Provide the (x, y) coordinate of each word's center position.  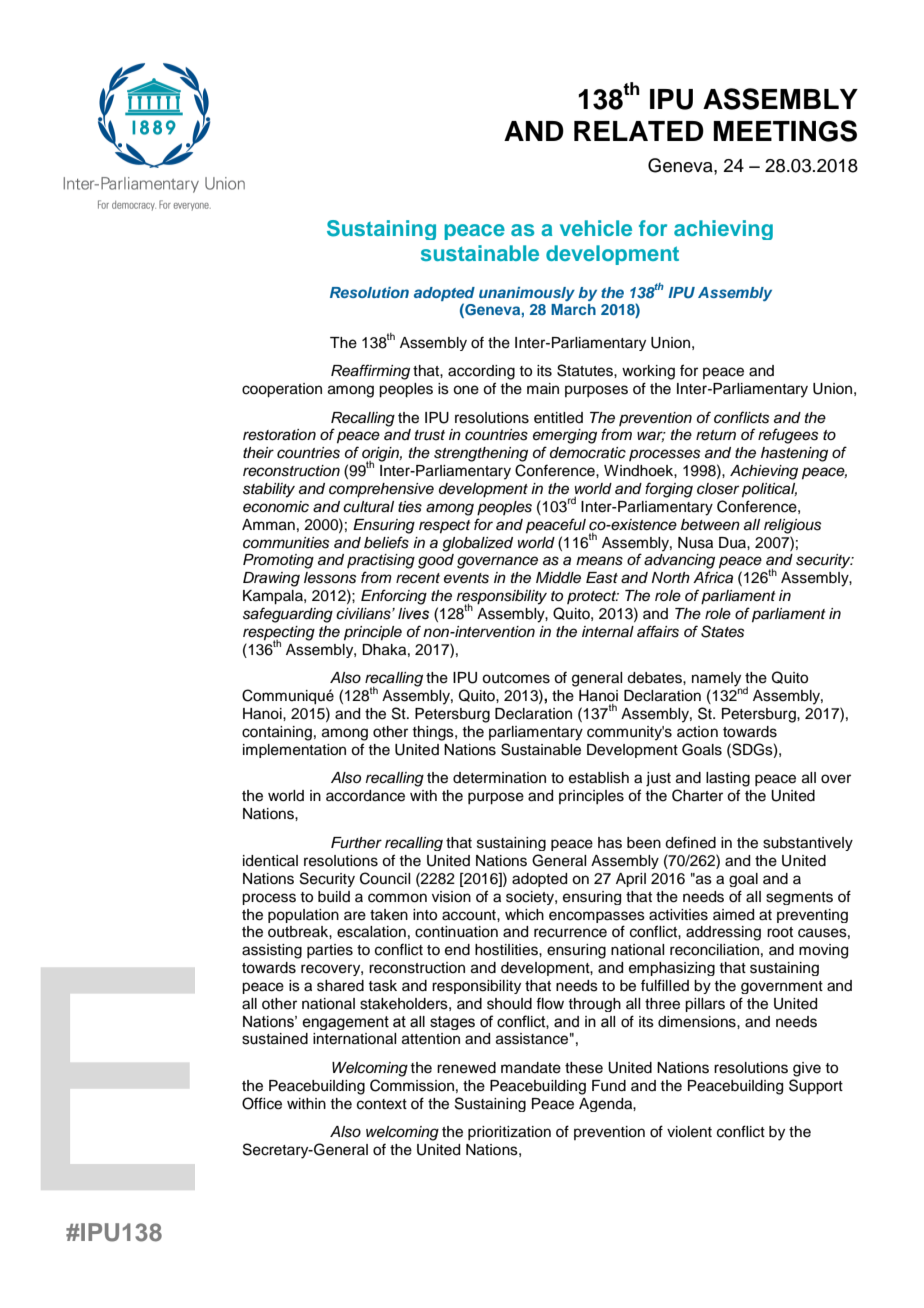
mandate (531, 1068)
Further (356, 843)
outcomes (516, 678)
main (543, 388)
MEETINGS (785, 131)
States (722, 631)
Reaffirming (370, 372)
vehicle (596, 228)
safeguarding (288, 615)
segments (799, 898)
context (382, 1104)
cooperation (282, 390)
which (524, 915)
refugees (788, 436)
